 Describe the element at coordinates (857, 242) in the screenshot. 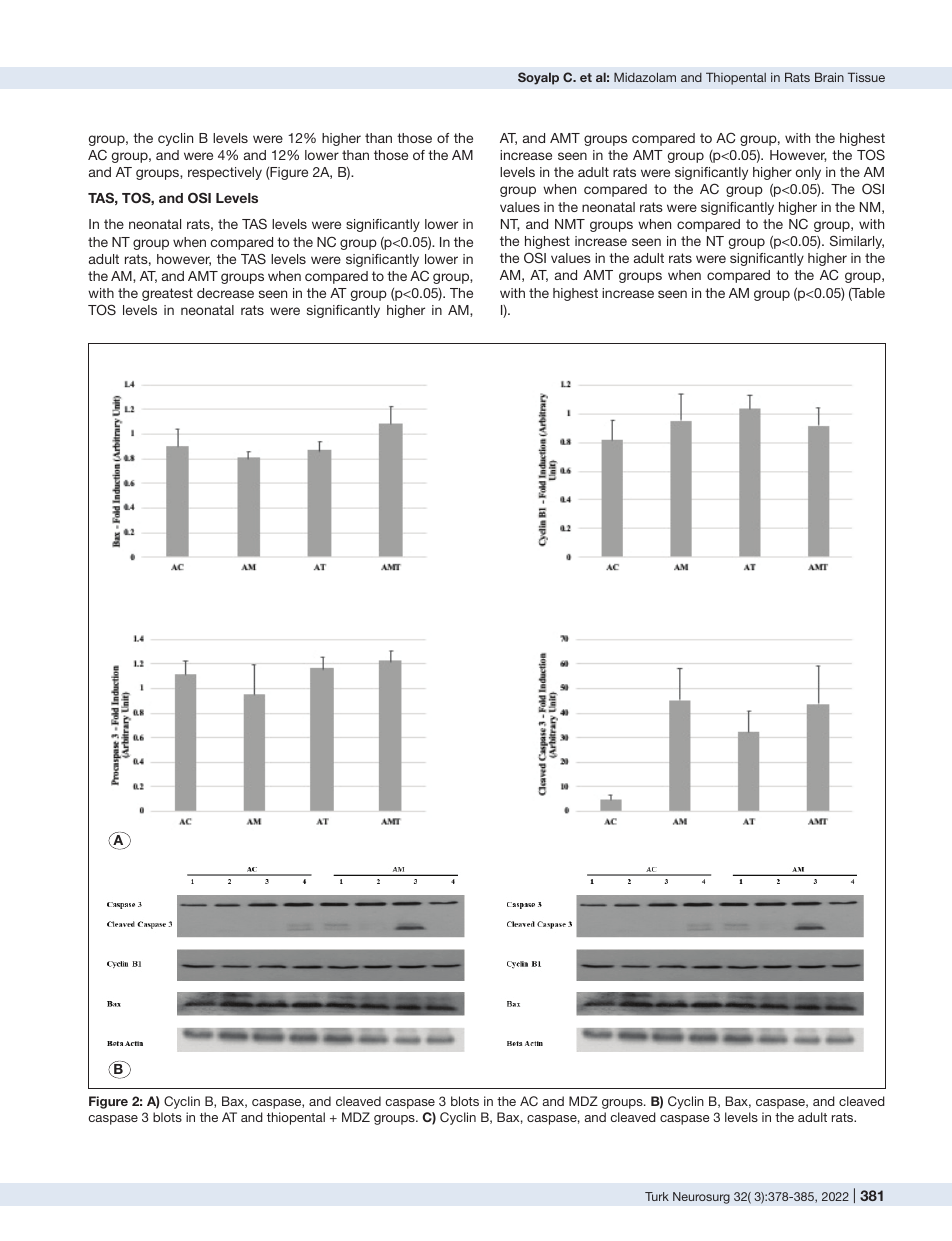

I see `Similarly` at that location.
